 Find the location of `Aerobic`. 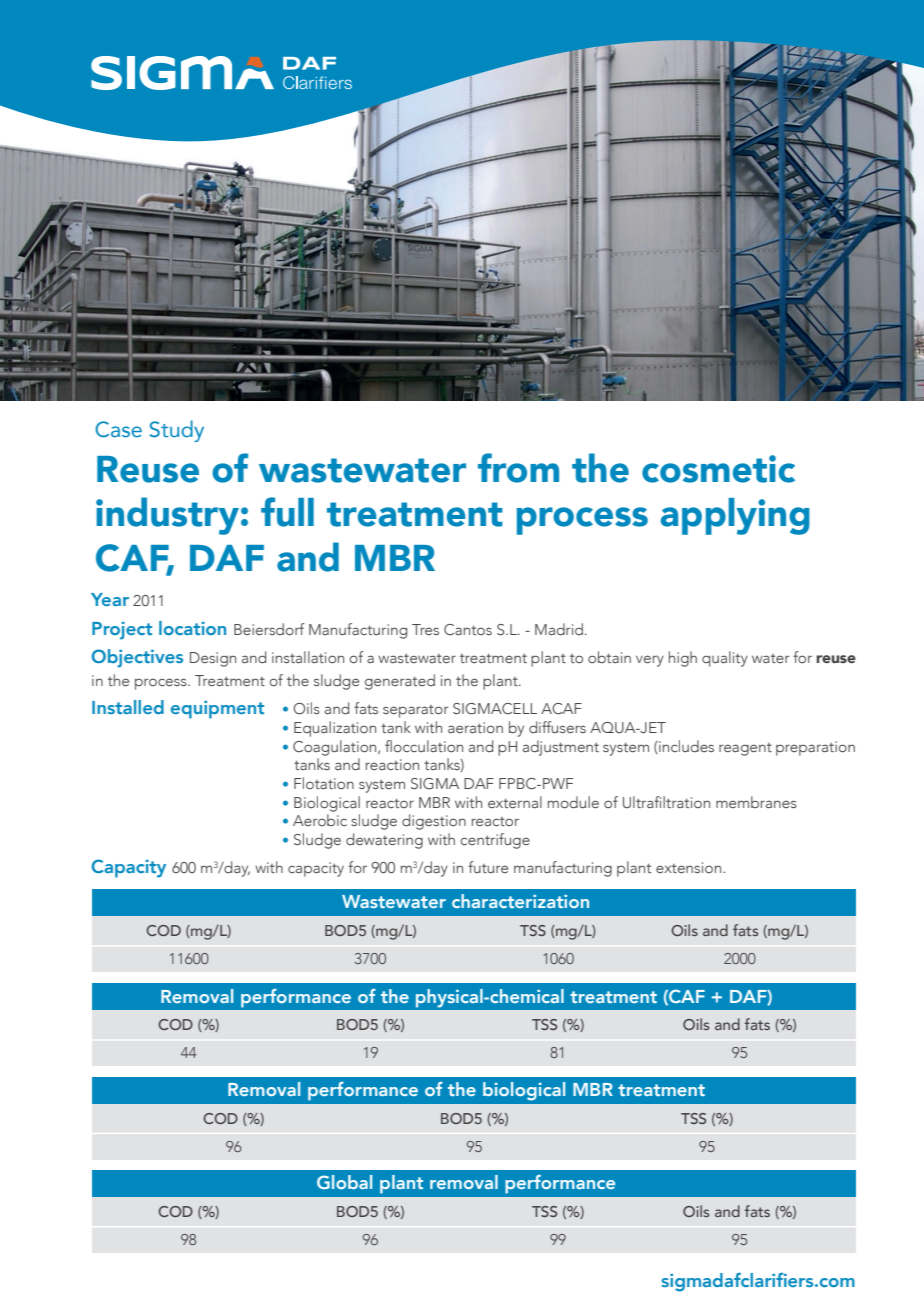

Aerobic is located at coordinates (320, 820).
